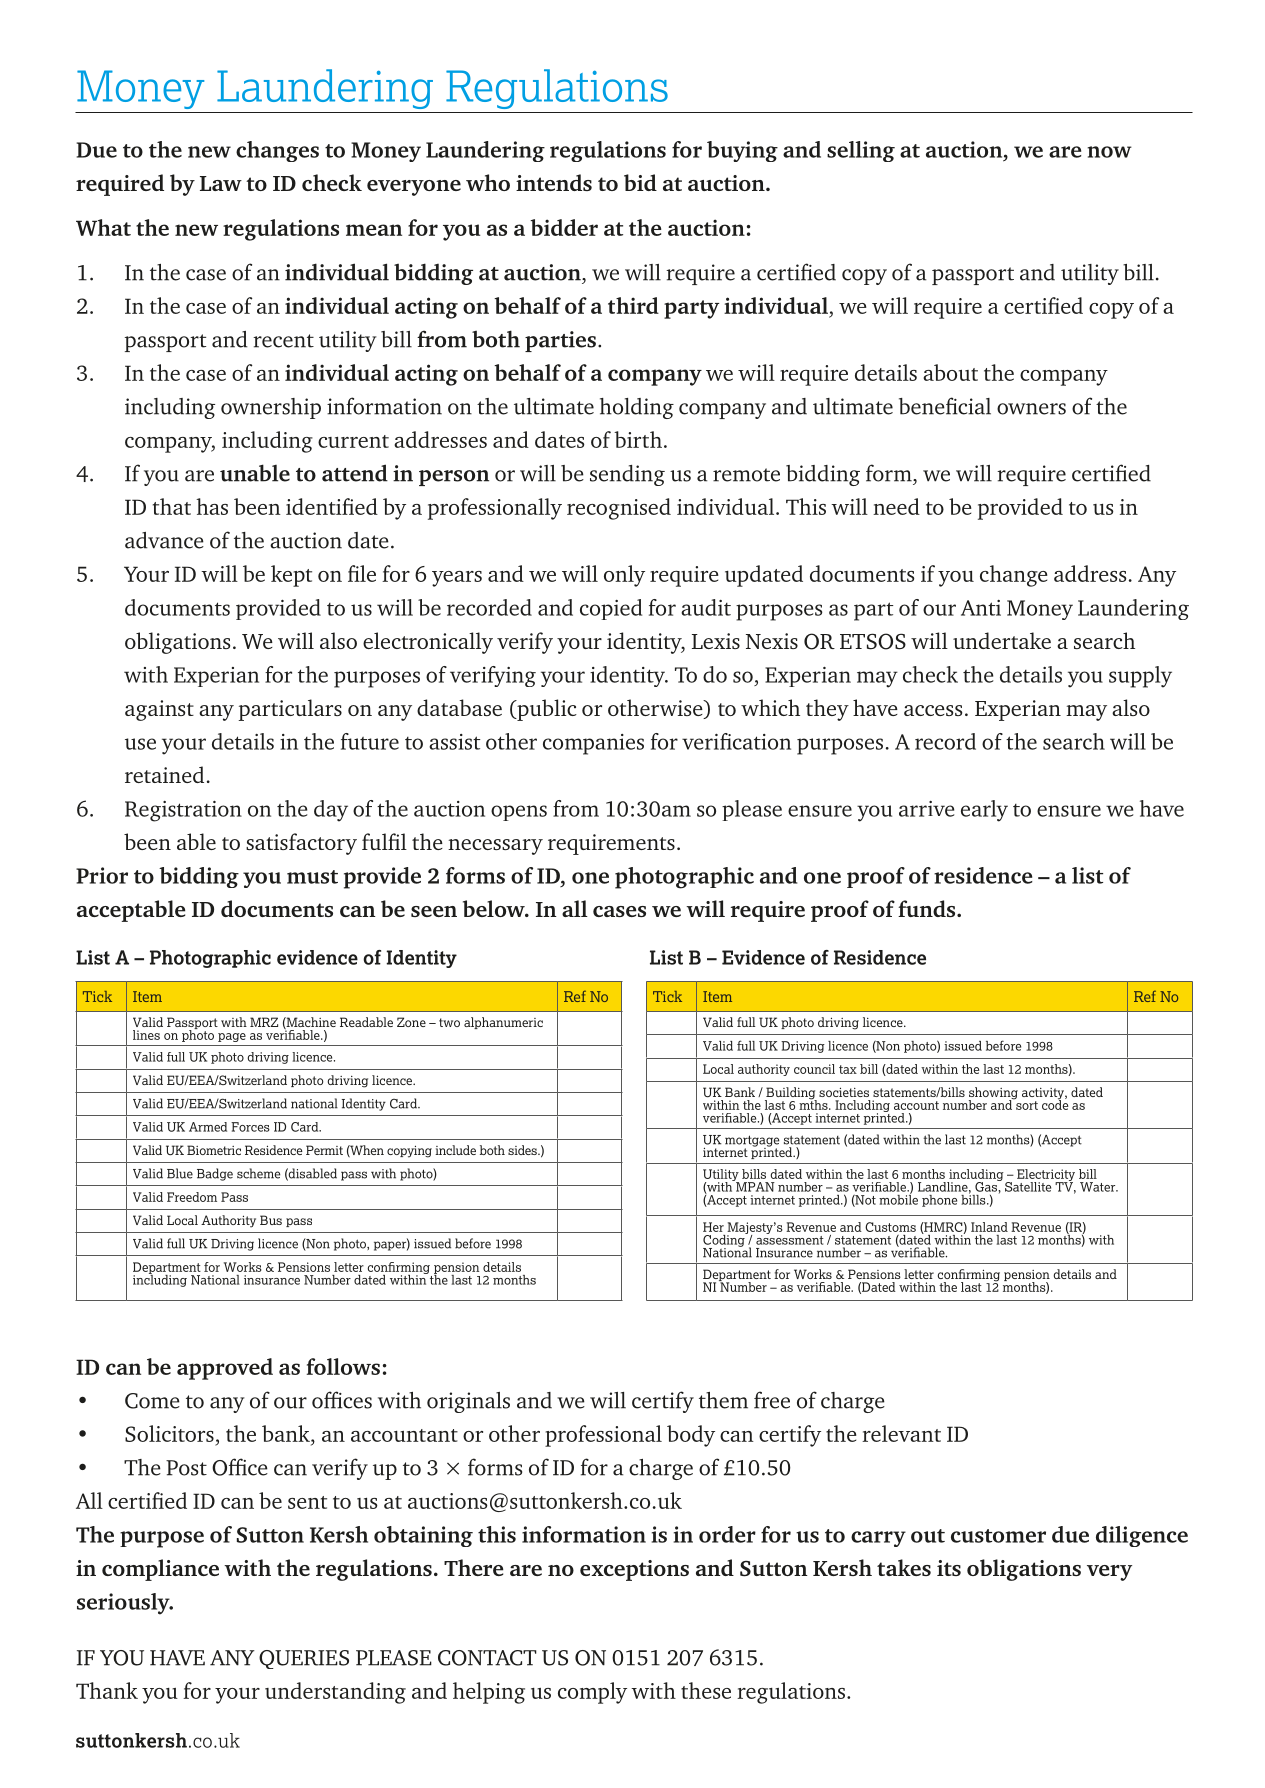 This image has height=1788, width=1265. What do you see at coordinates (1109, 152) in the image?
I see `now` at bounding box center [1109, 152].
